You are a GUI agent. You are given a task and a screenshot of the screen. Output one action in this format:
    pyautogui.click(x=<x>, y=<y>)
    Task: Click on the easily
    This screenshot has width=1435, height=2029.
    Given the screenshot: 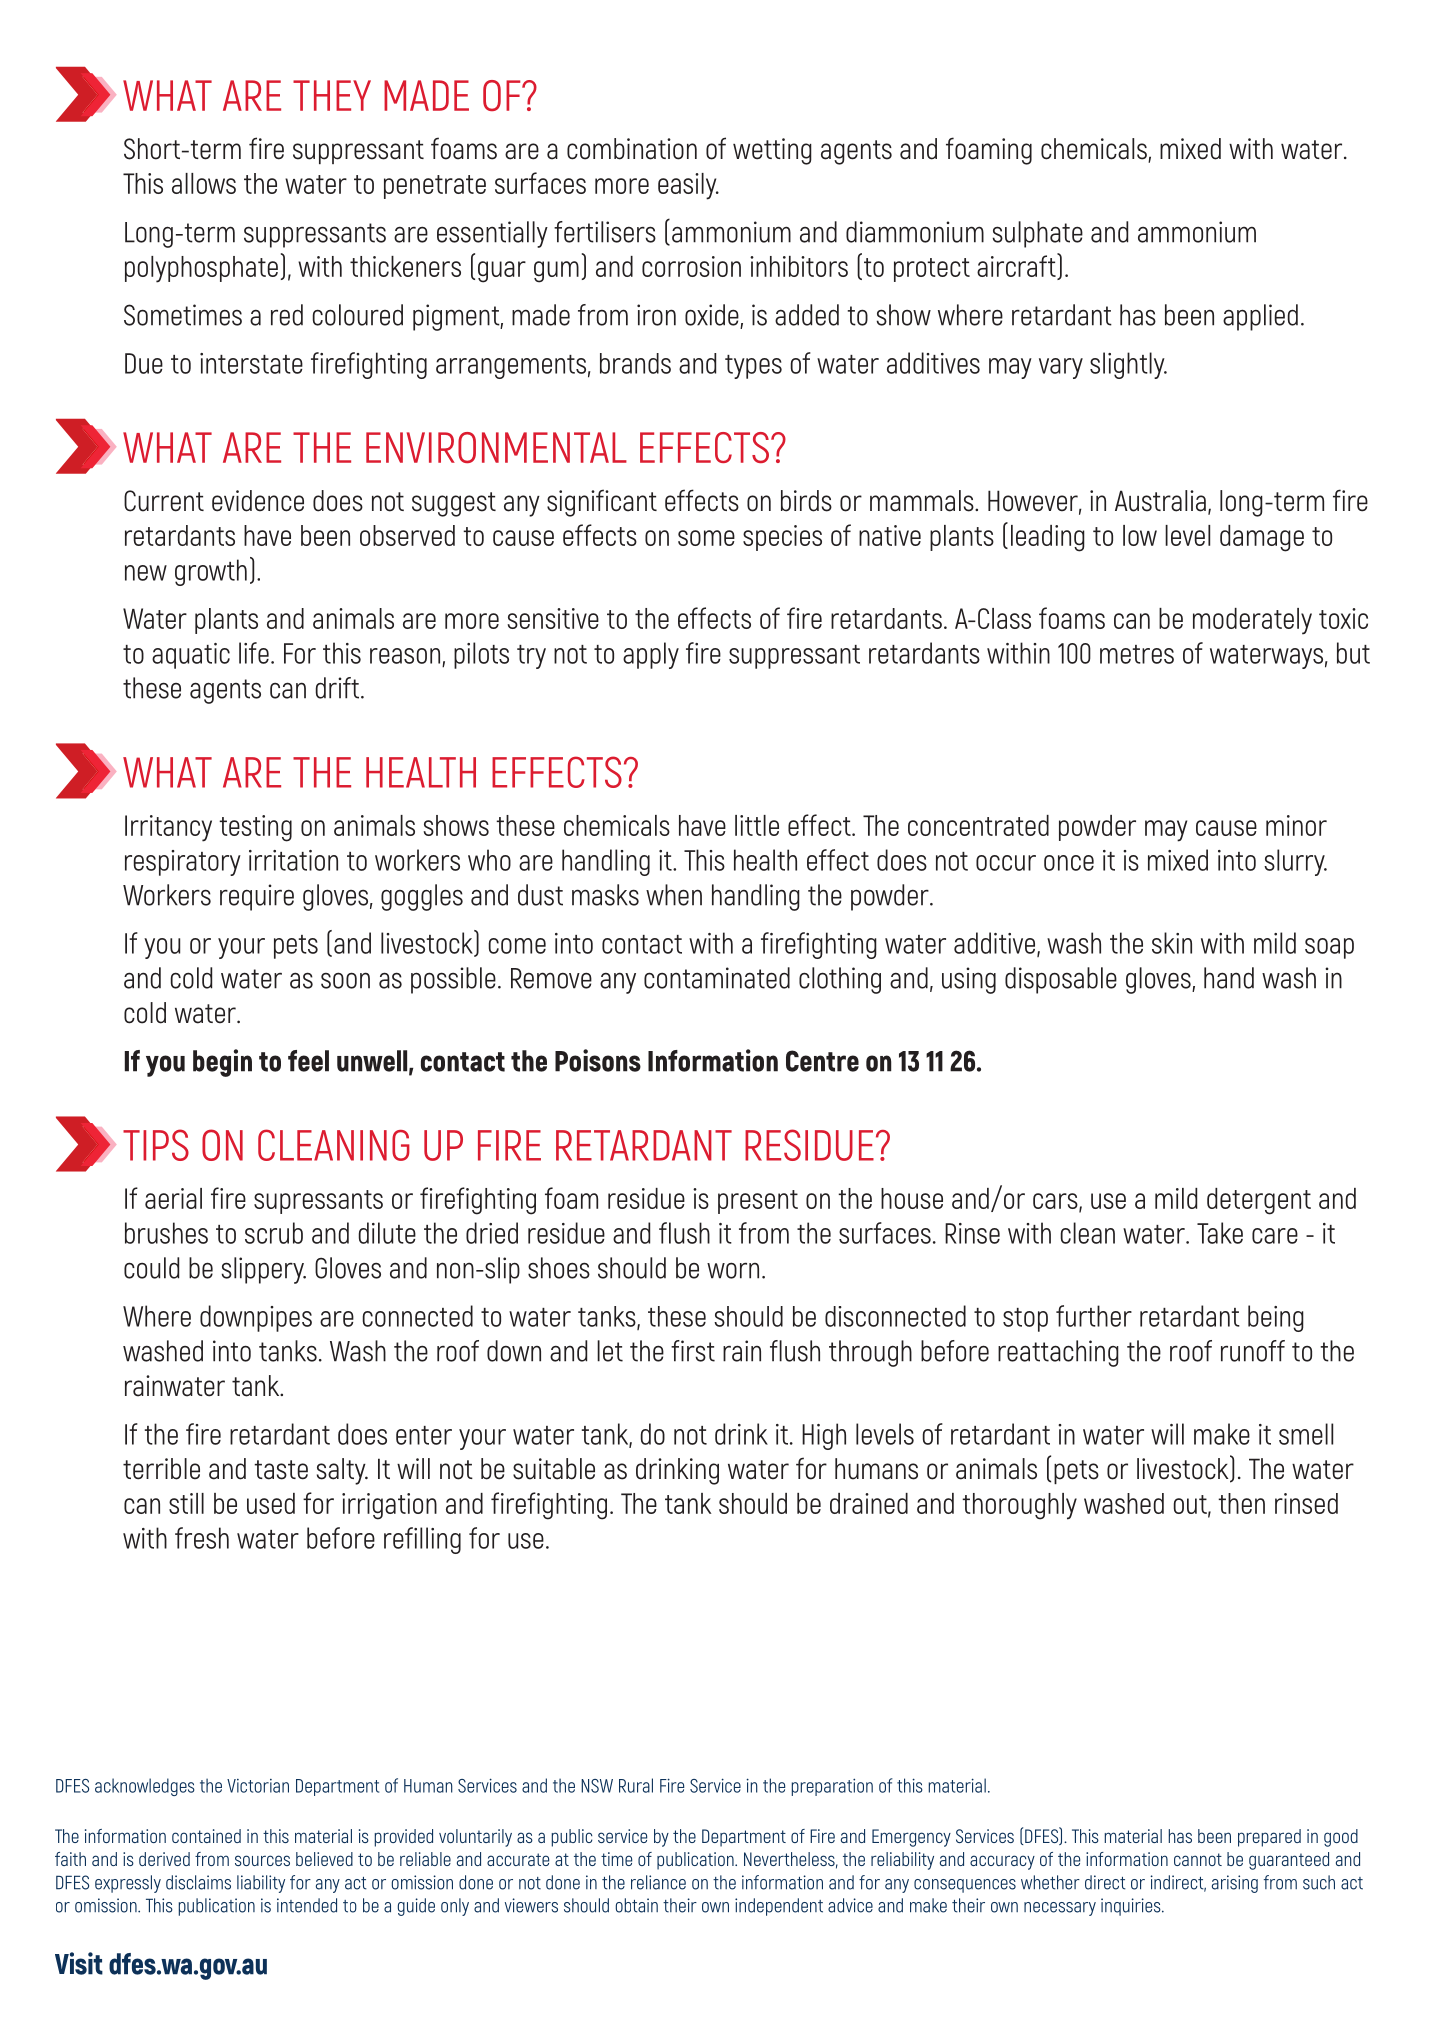 What is the action you would take?
    pyautogui.click(x=688, y=186)
